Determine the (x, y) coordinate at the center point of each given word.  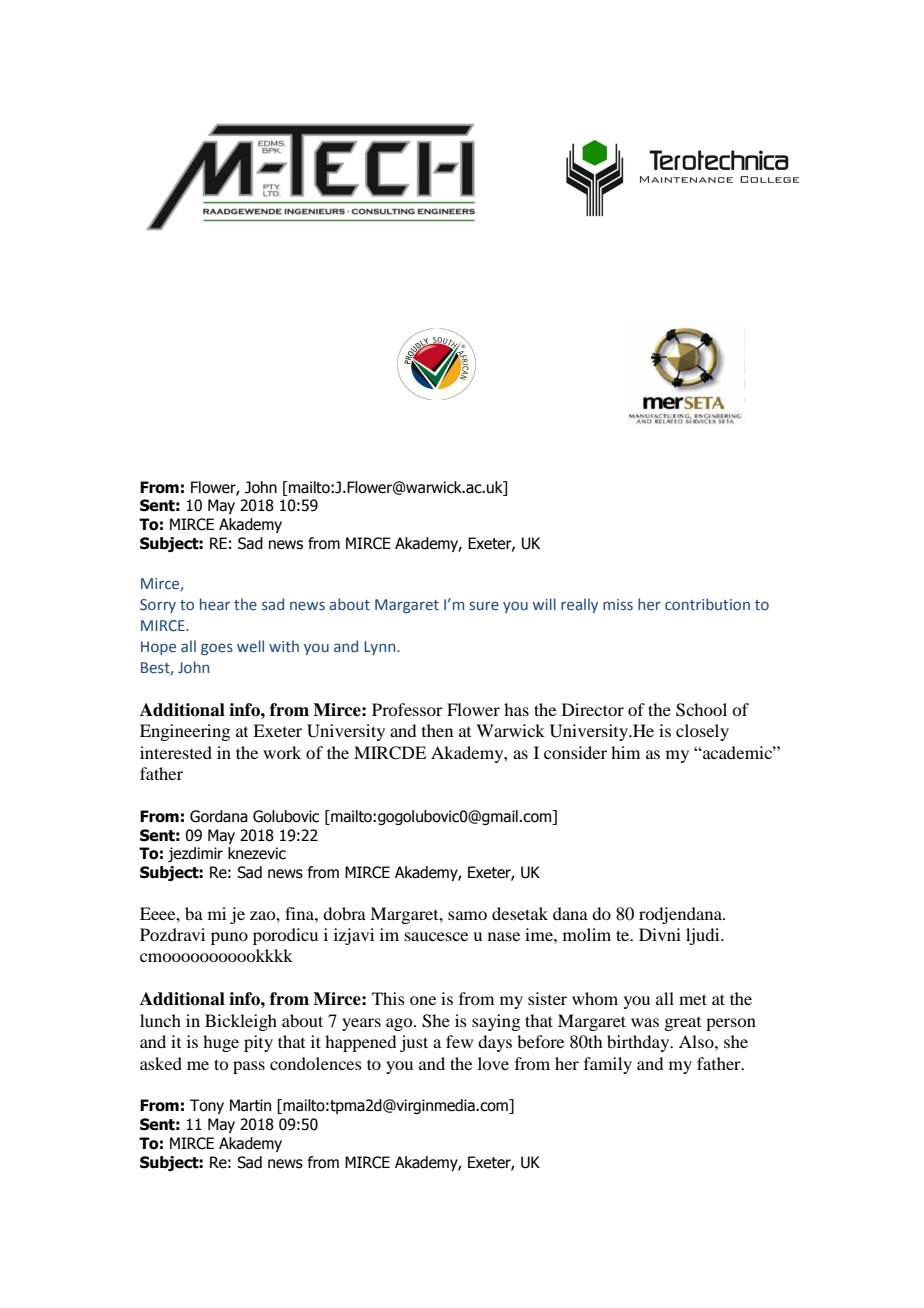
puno (229, 938)
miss (618, 604)
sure (484, 605)
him (625, 752)
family (608, 1065)
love (493, 1063)
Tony (207, 1106)
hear (215, 604)
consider (575, 752)
